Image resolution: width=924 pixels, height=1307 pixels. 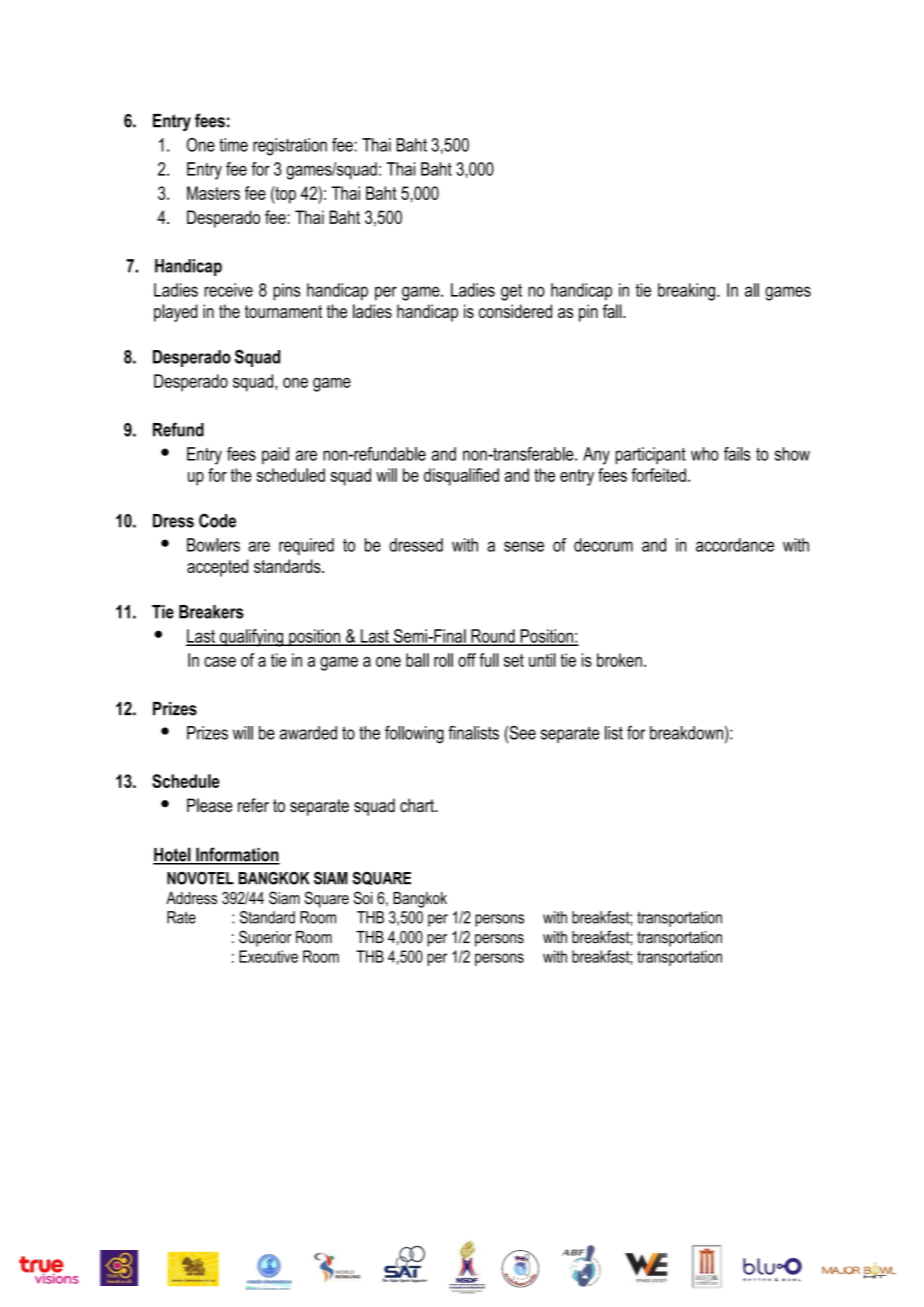 I want to click on fall, so click(x=613, y=311).
